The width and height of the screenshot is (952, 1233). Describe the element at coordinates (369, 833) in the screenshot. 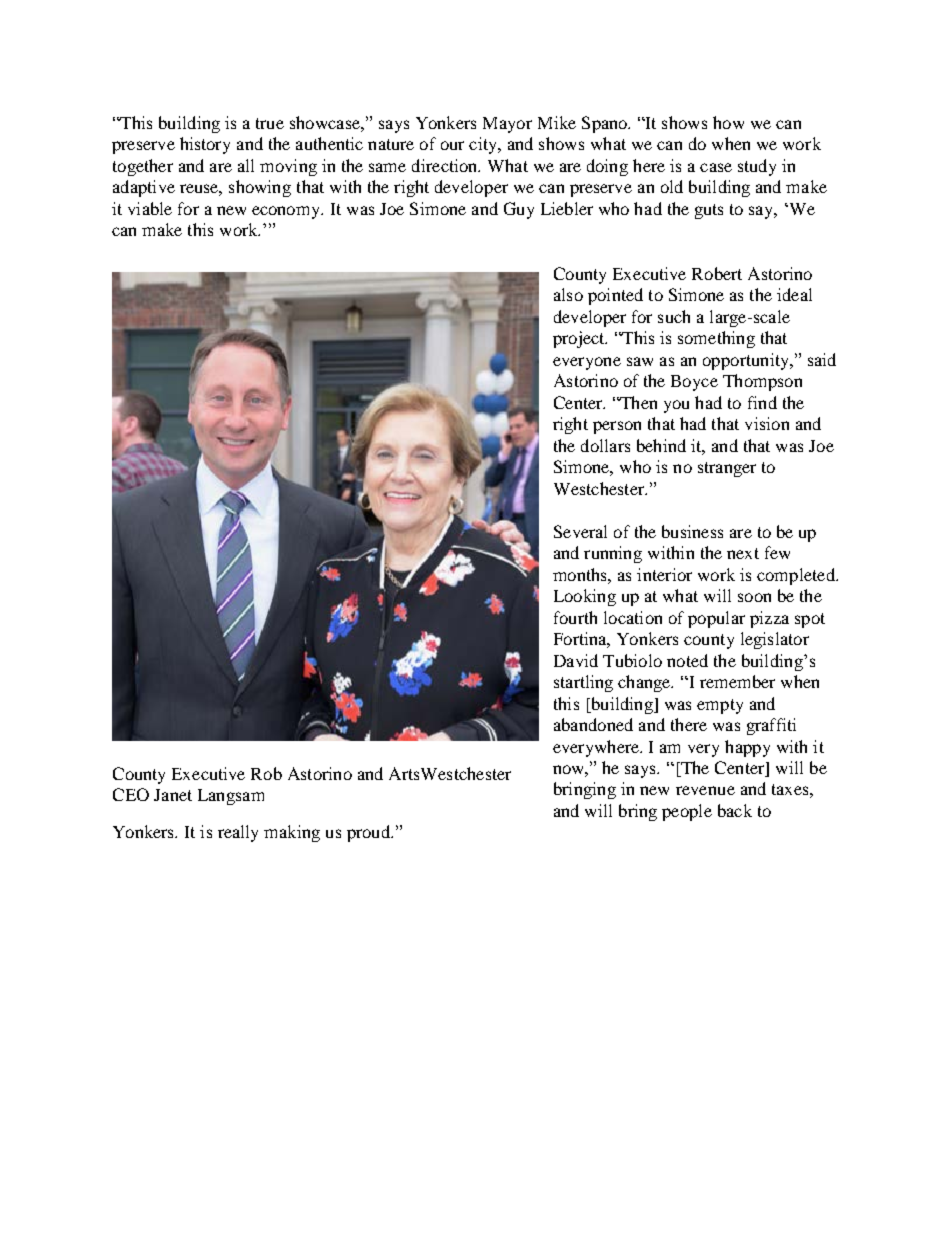

I see `proud` at that location.
